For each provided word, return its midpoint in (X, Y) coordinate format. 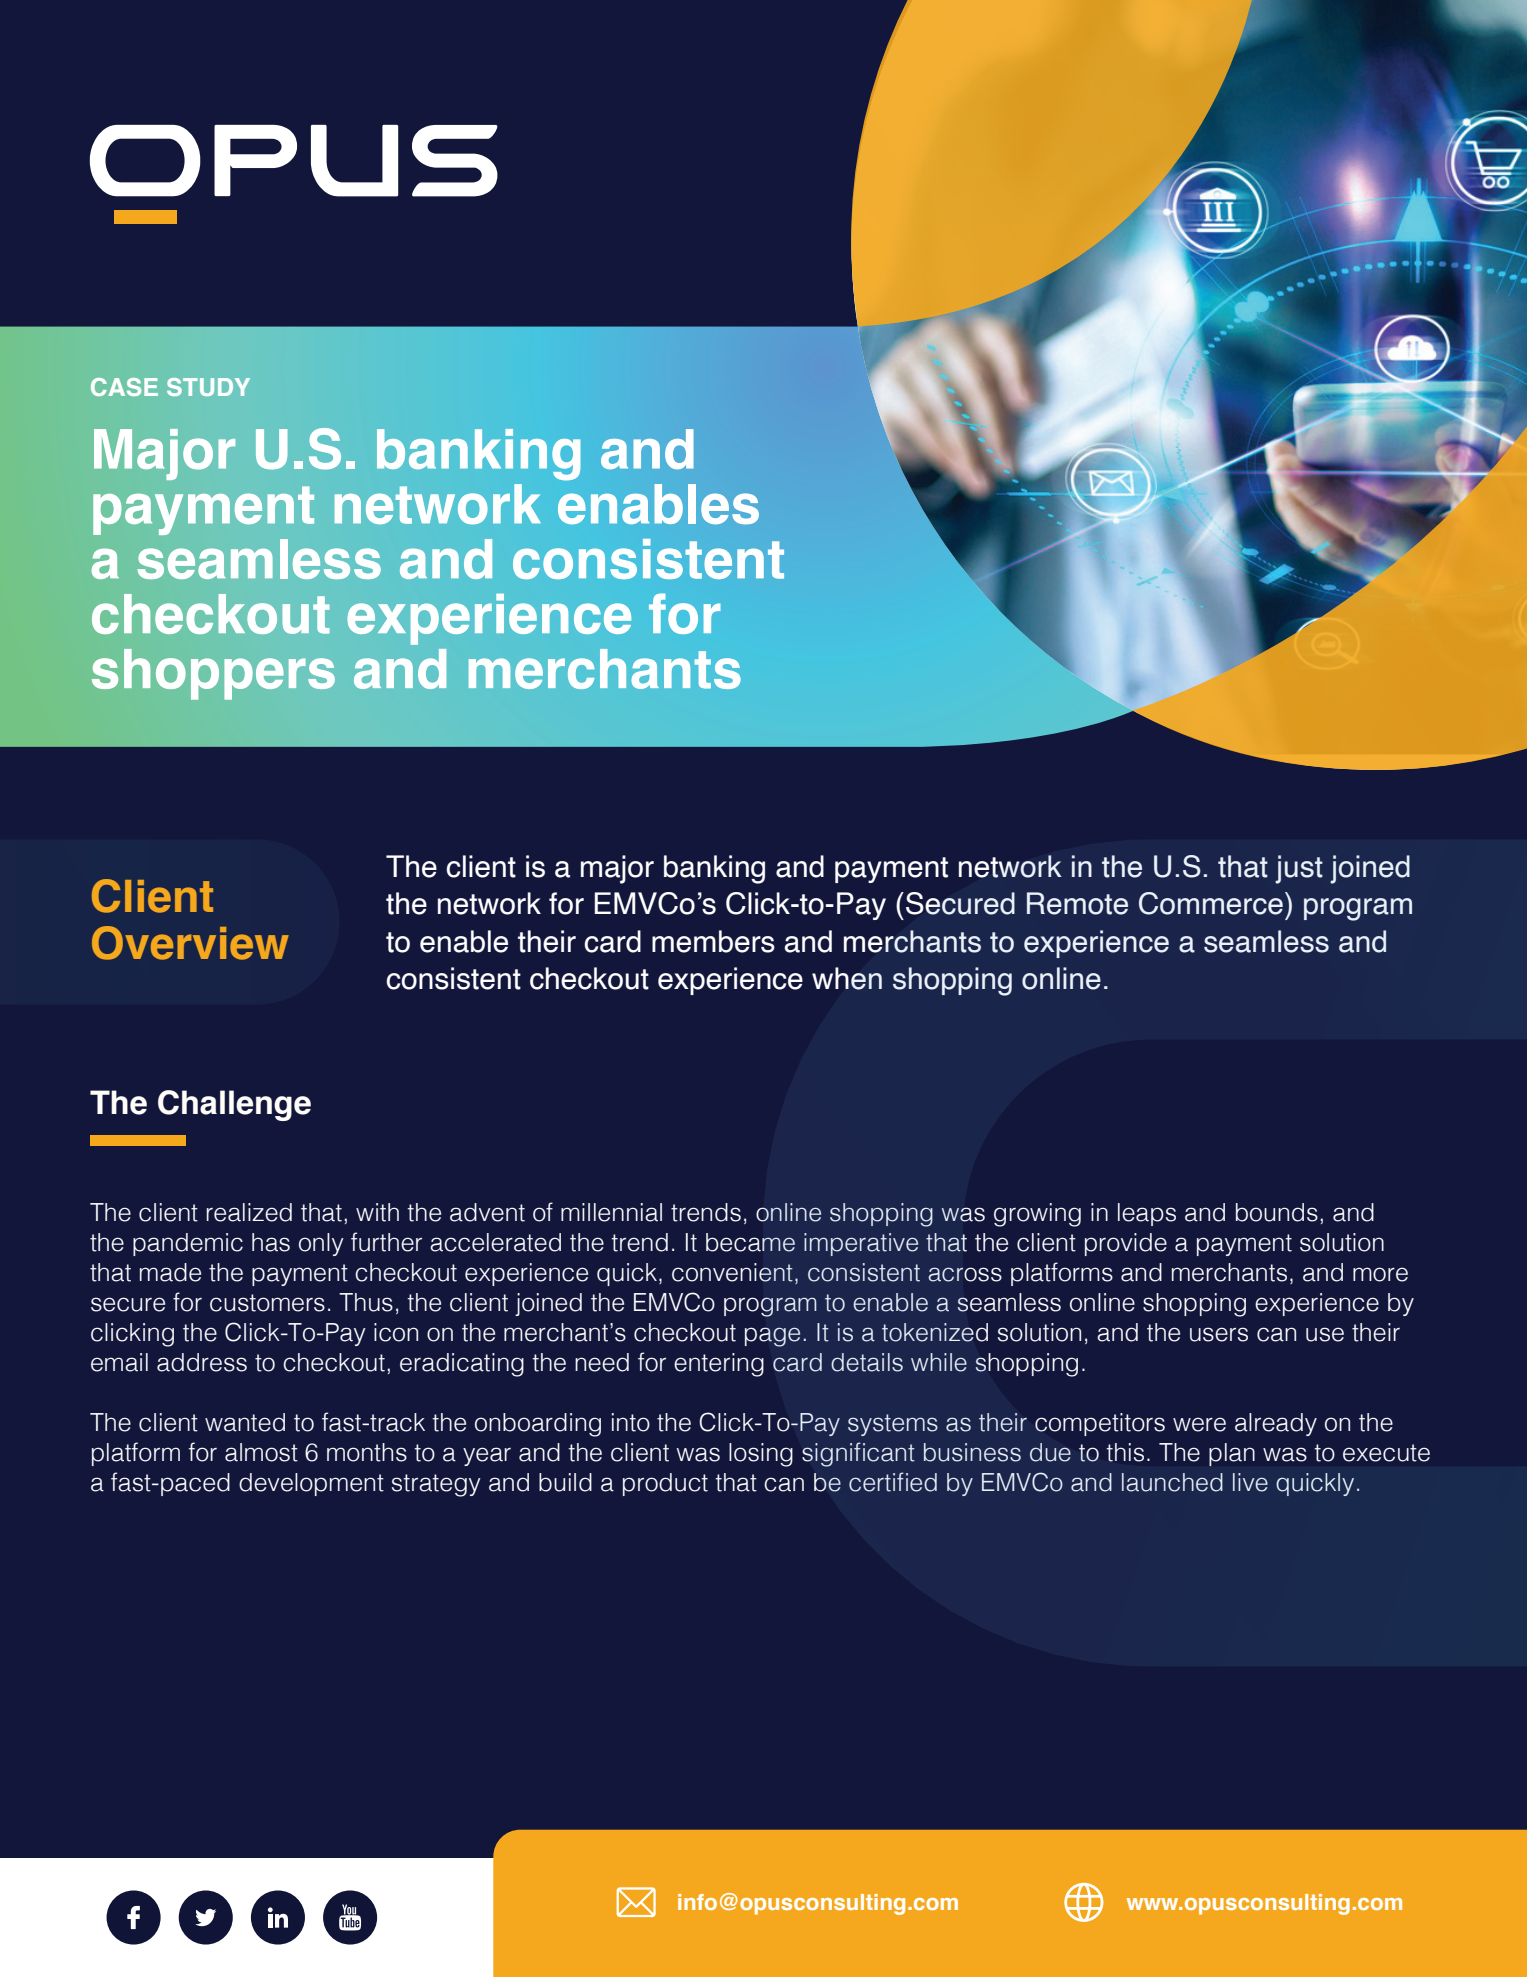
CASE (124, 387)
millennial (611, 1212)
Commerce (1211, 903)
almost (261, 1452)
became (750, 1242)
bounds (1277, 1212)
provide (1126, 1244)
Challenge (234, 1105)
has (271, 1242)
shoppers (213, 674)
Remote (1077, 903)
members (713, 941)
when (847, 978)
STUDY (208, 387)
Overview (190, 943)
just (1299, 869)
